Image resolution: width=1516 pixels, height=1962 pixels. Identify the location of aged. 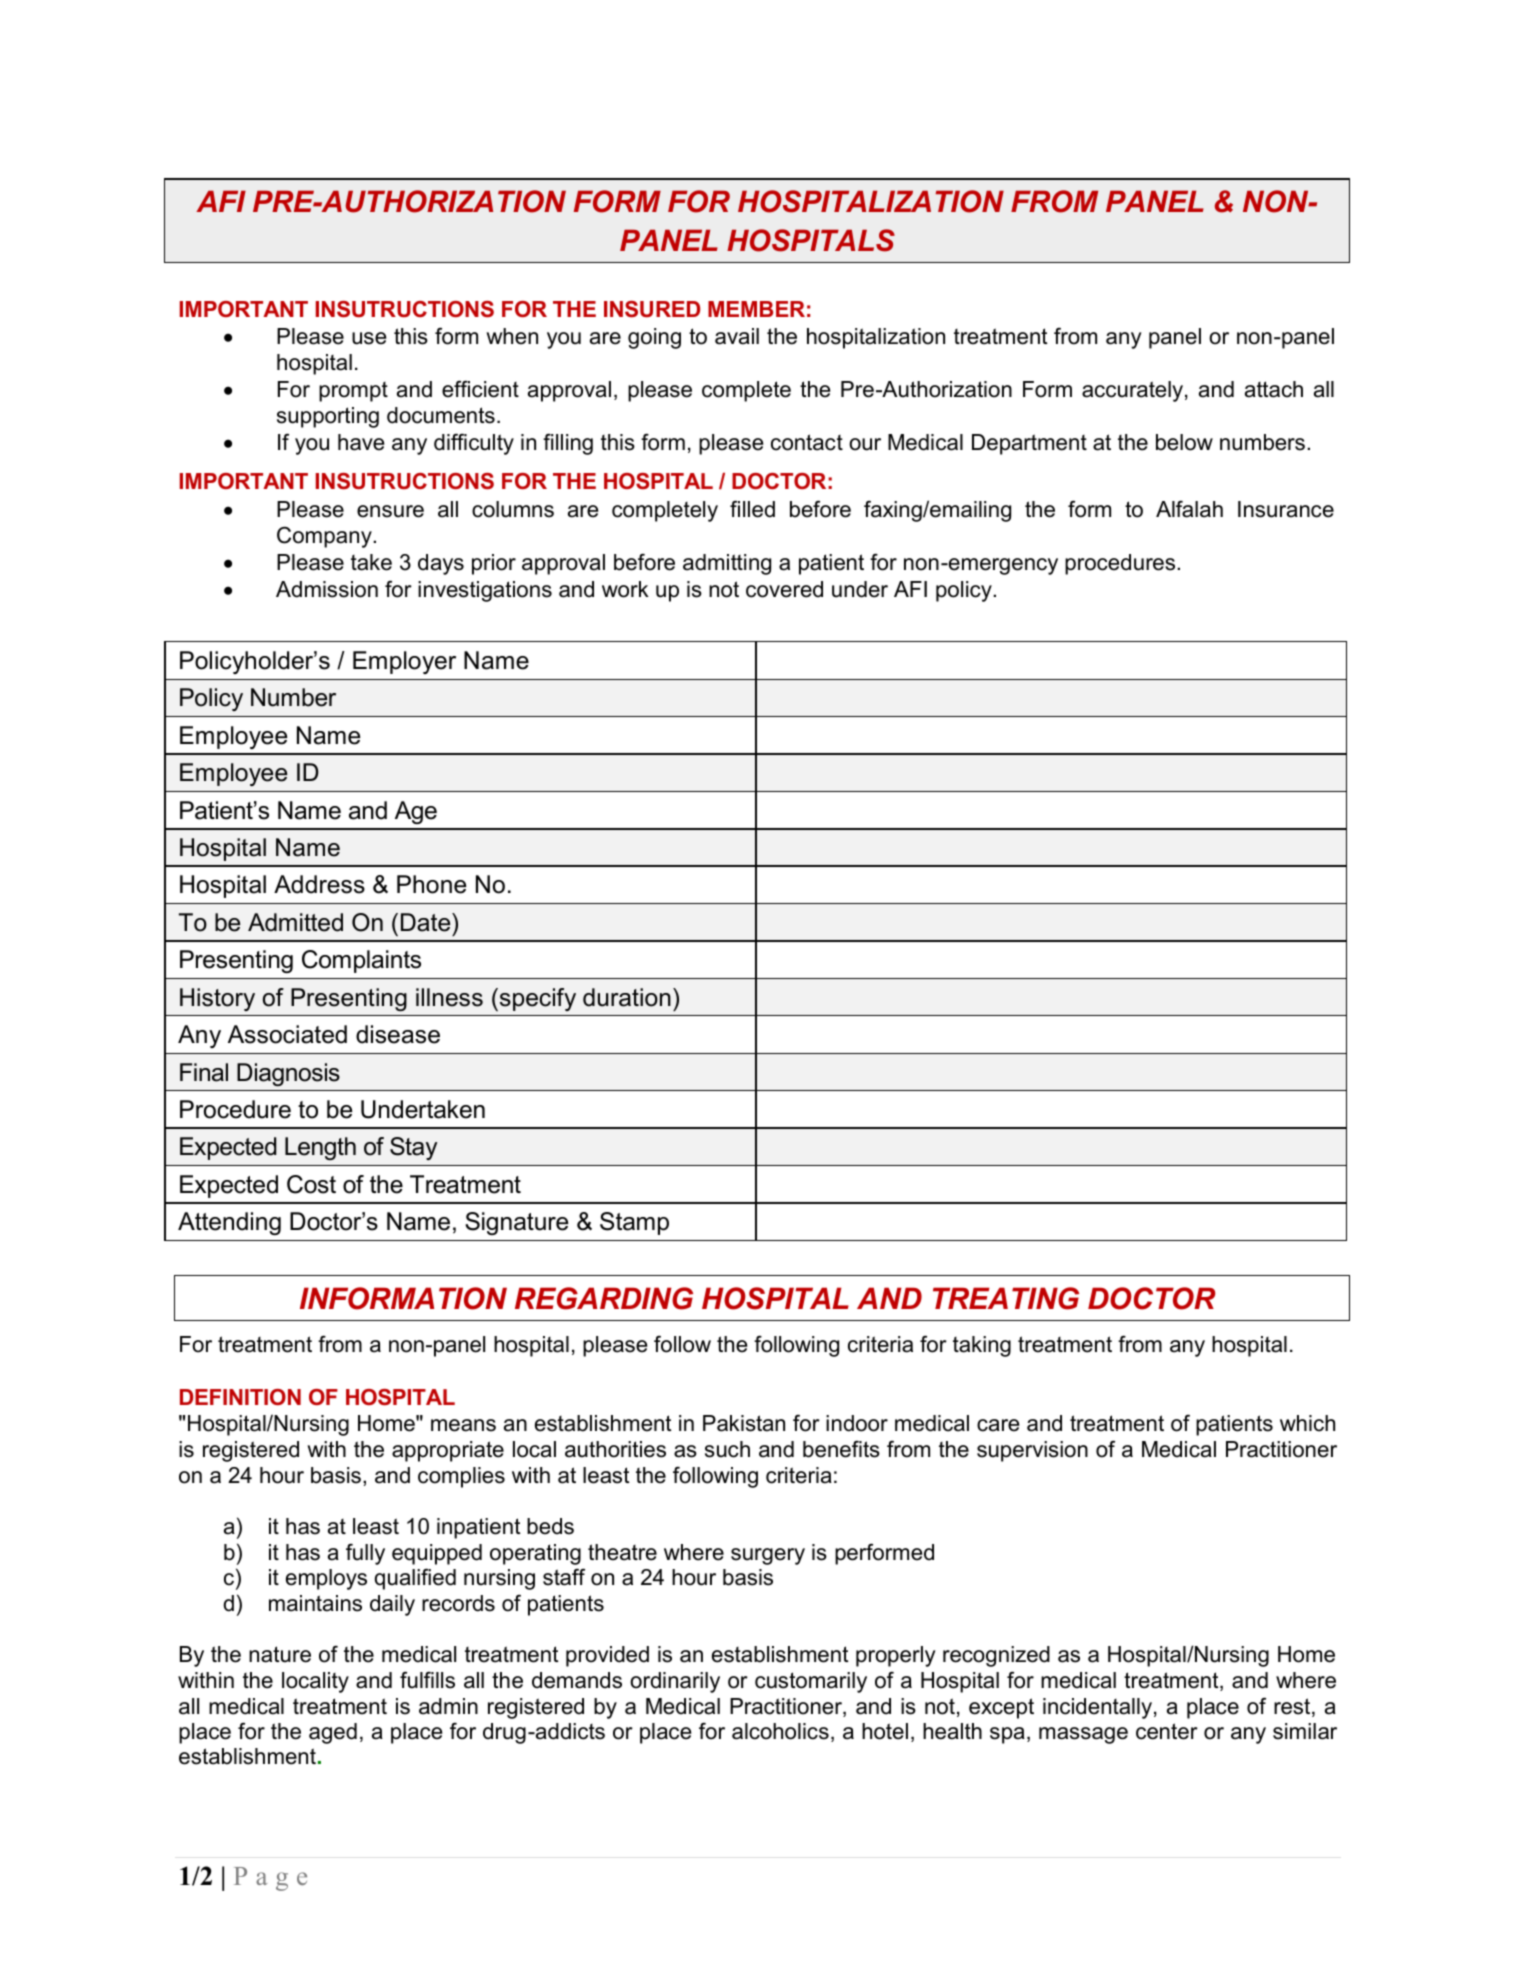
(333, 1733).
